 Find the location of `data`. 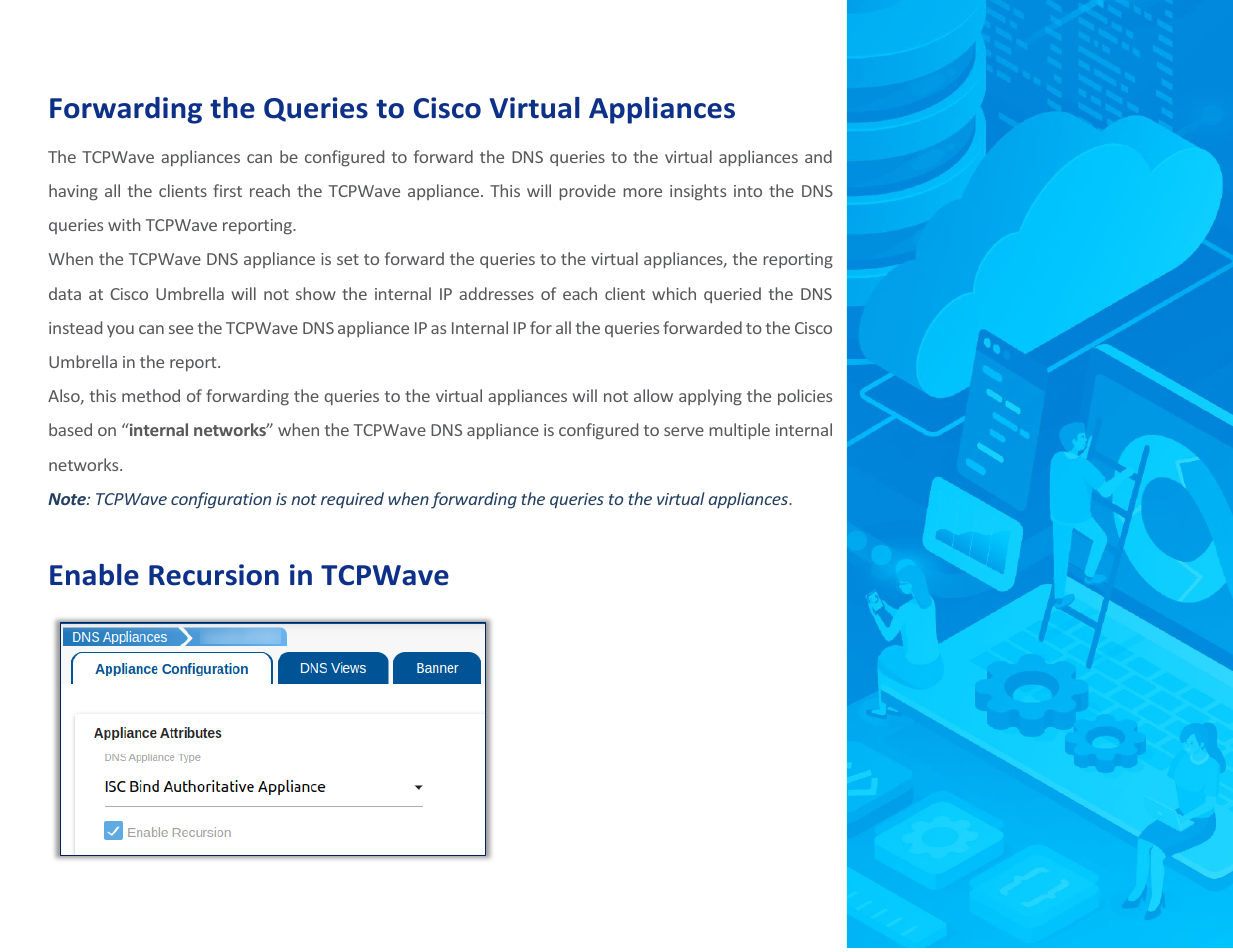

data is located at coordinates (65, 293).
